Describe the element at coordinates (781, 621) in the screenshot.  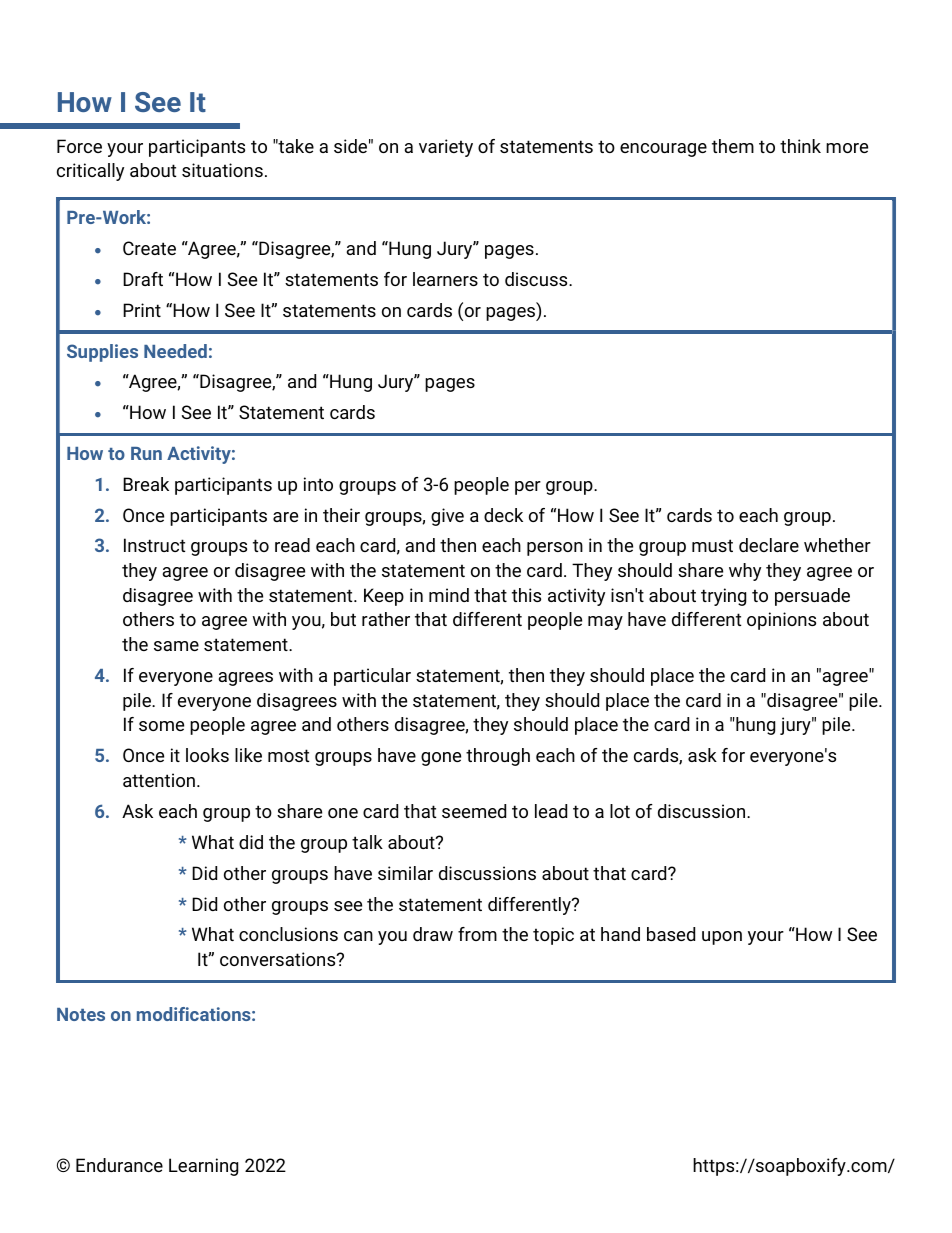
I see `opinions` at that location.
